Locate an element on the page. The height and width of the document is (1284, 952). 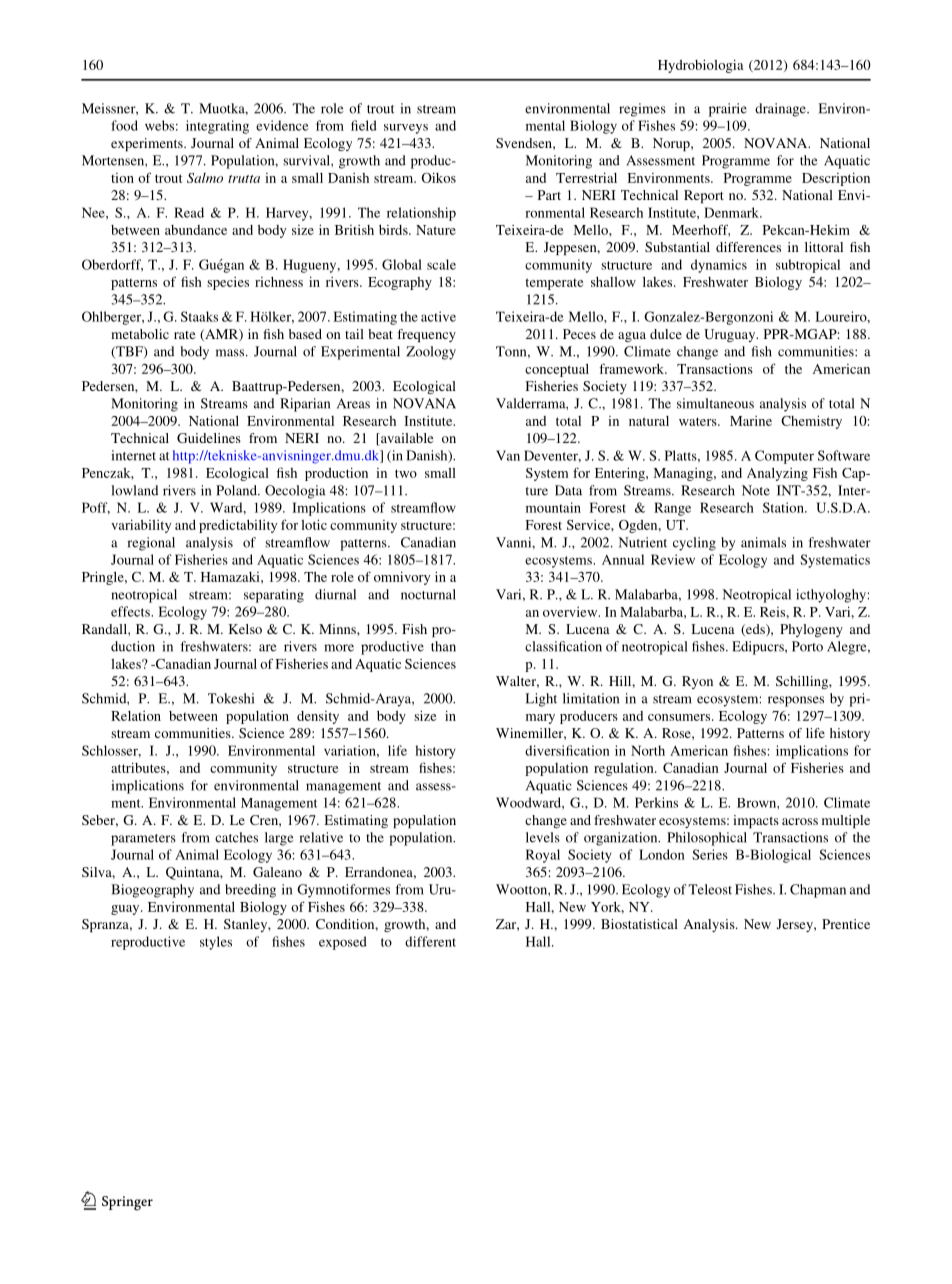
Kelso is located at coordinates (245, 629).
